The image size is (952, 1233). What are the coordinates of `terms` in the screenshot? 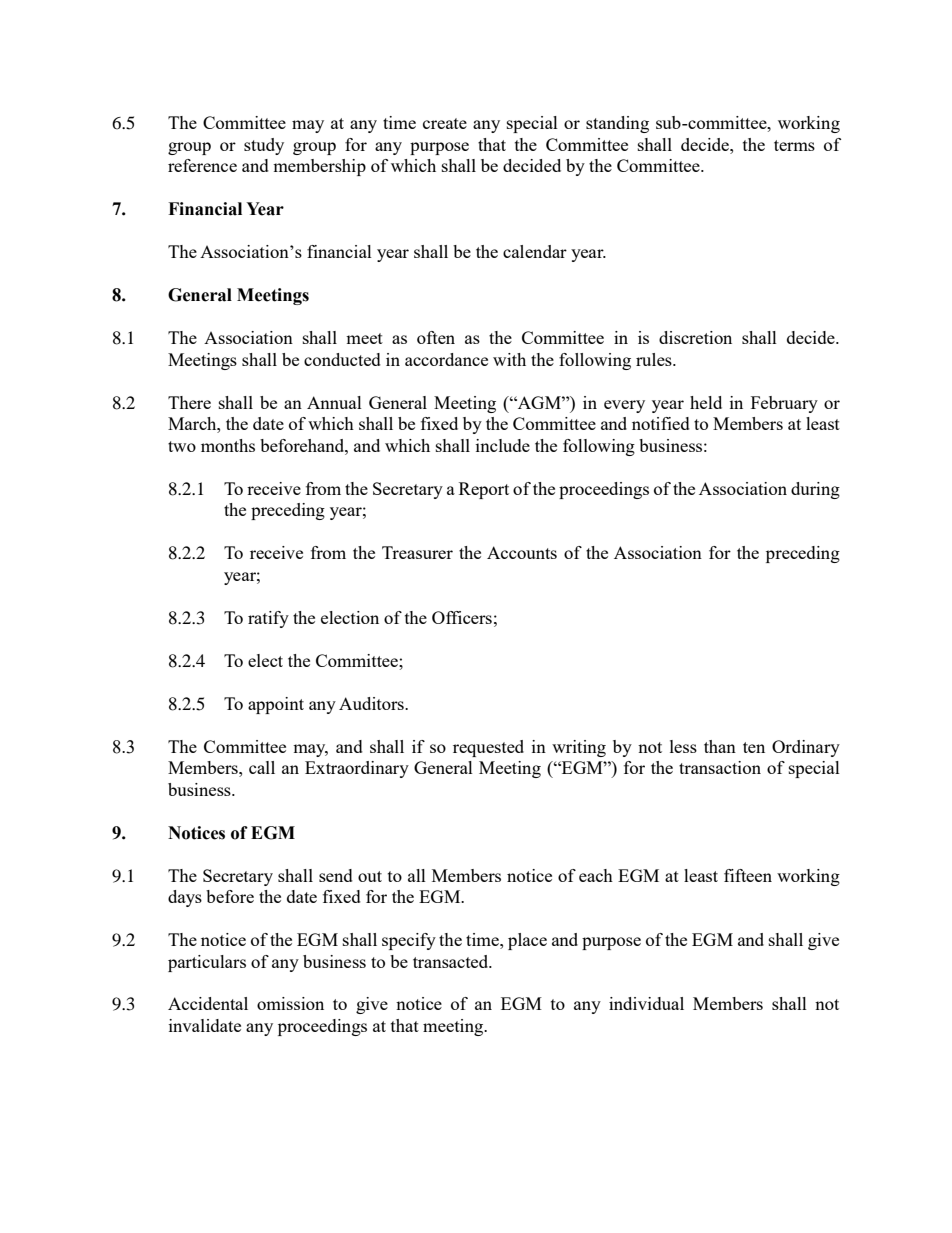 It's located at (794, 145).
